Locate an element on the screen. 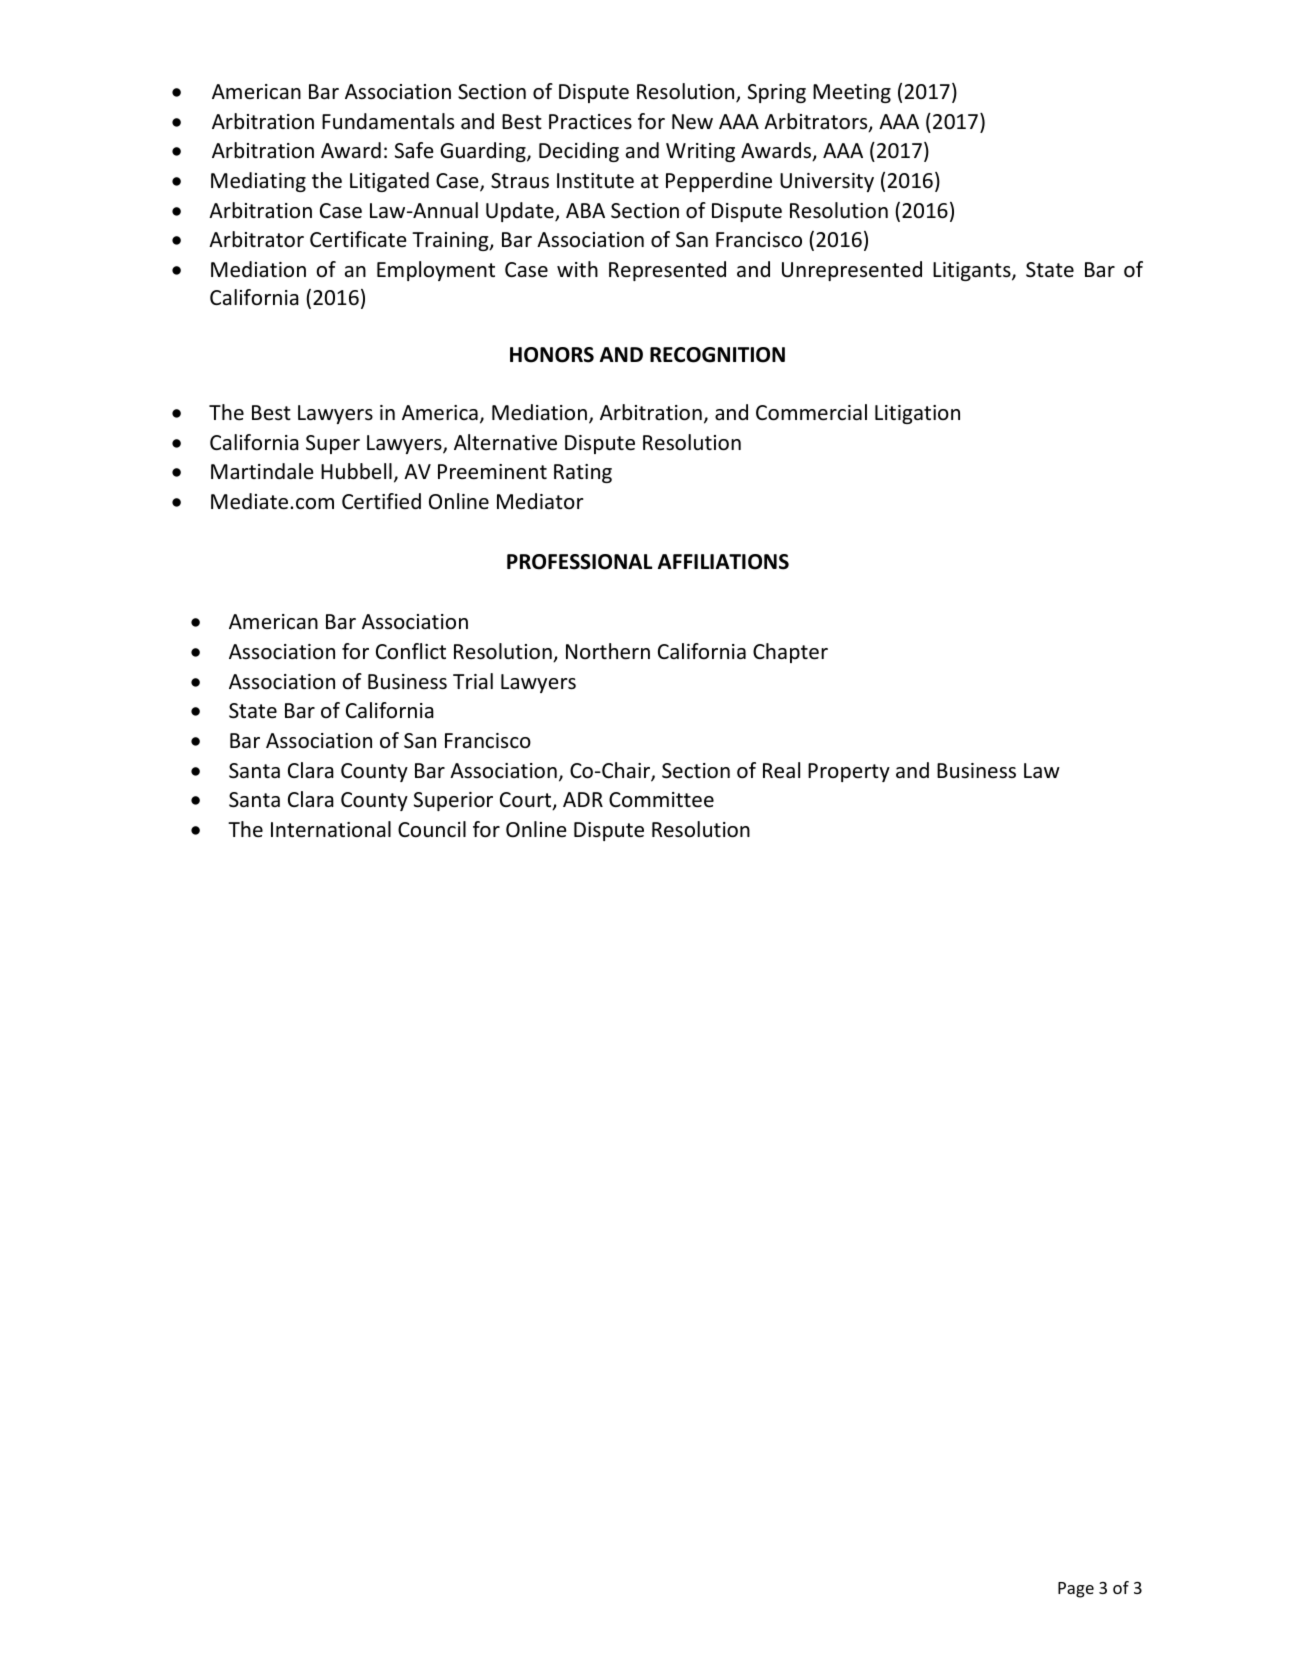  Property is located at coordinates (849, 772).
